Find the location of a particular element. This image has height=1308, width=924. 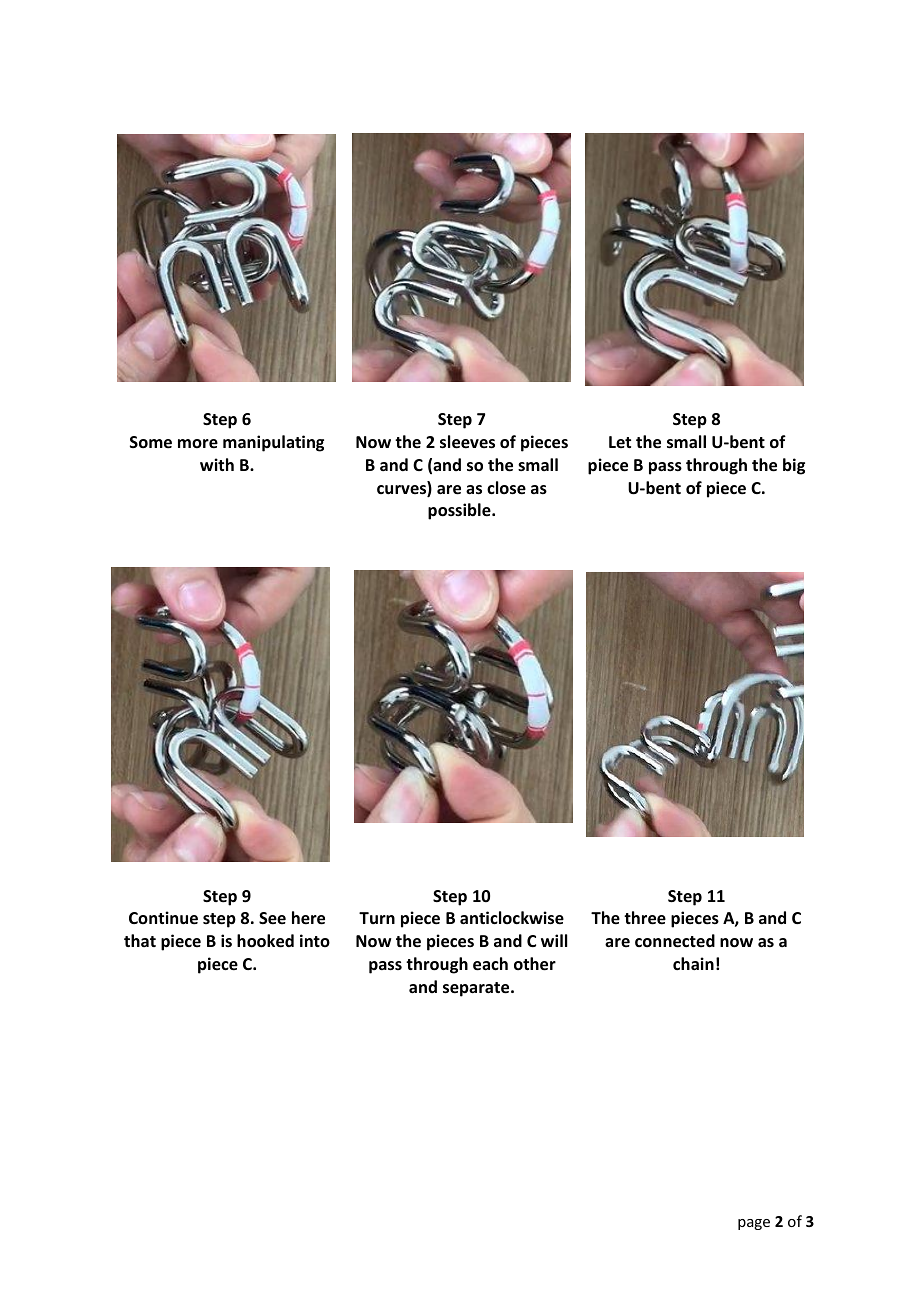

each is located at coordinates (490, 964).
